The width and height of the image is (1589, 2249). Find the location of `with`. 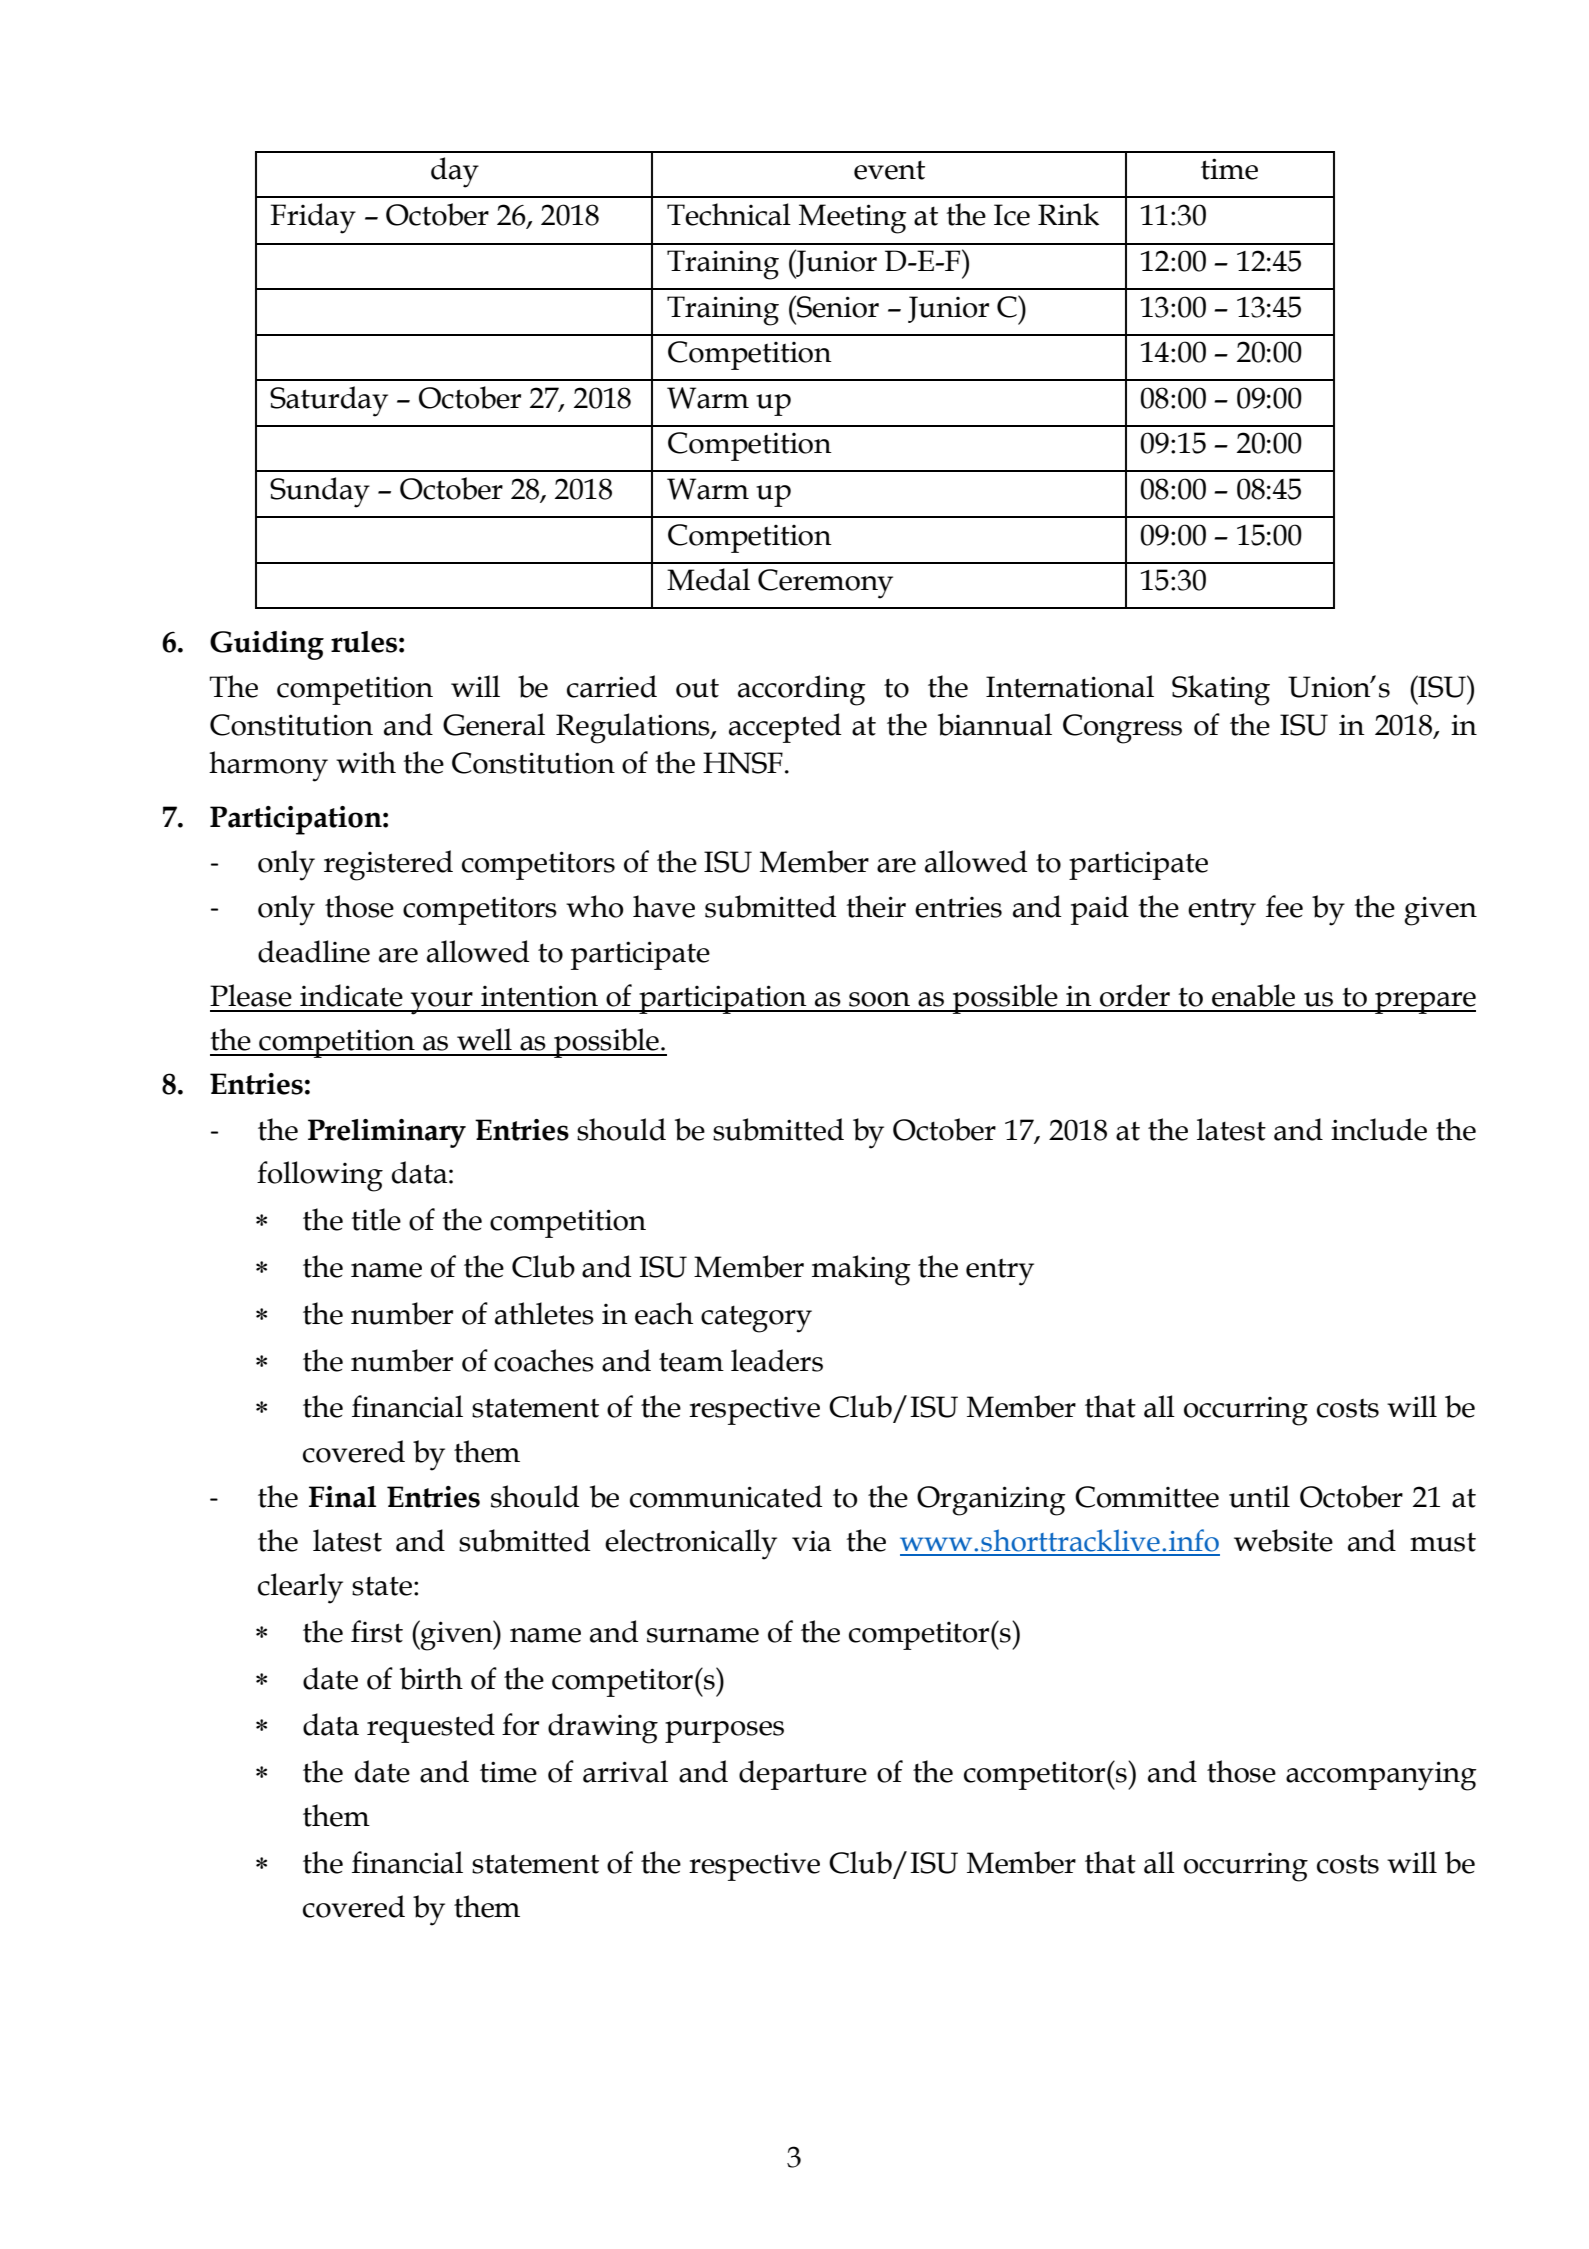

with is located at coordinates (366, 762).
